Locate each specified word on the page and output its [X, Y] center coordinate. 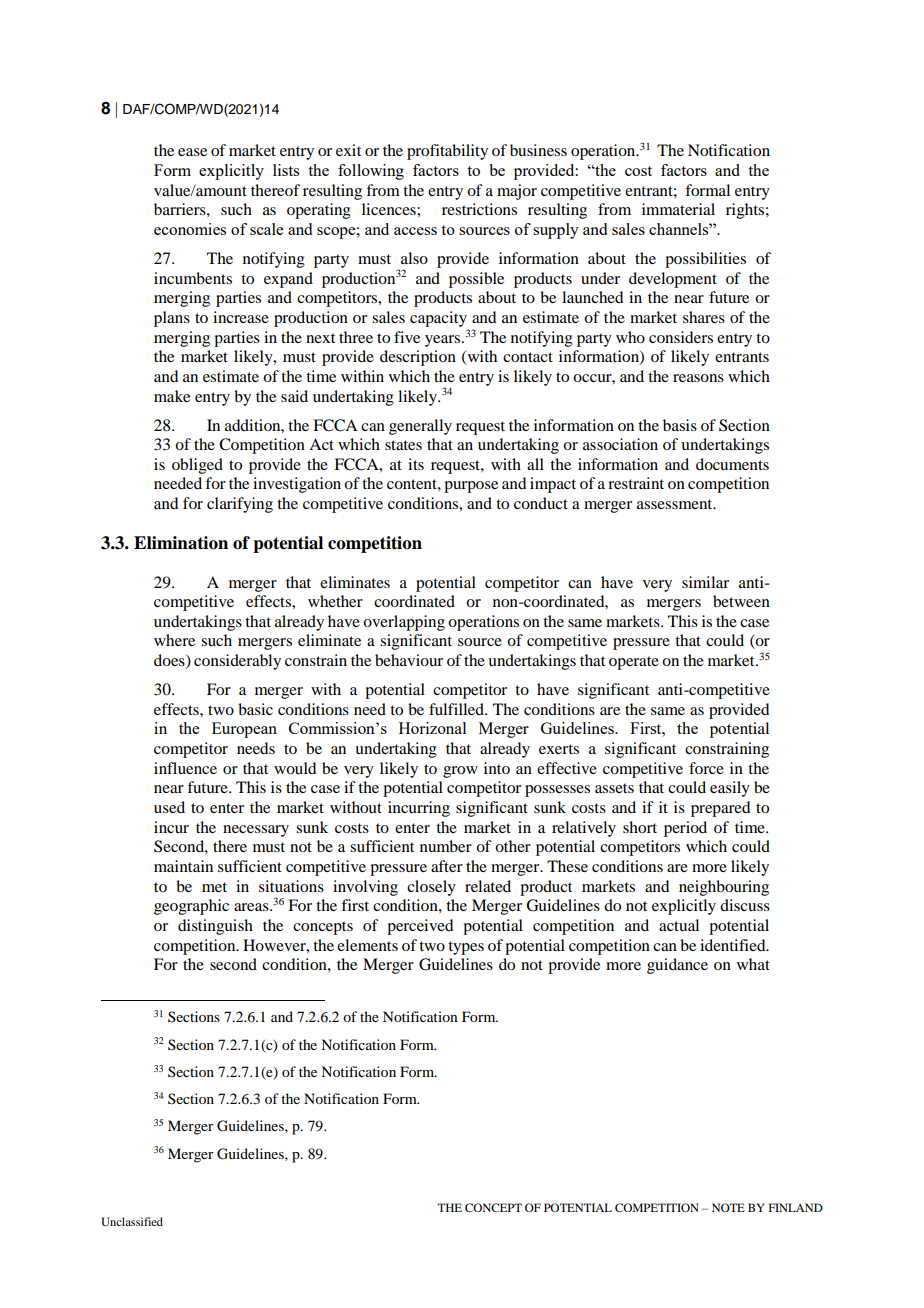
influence [185, 768]
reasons [698, 378]
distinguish [215, 927]
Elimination [181, 543]
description [418, 358]
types [466, 948]
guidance [677, 966]
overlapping [404, 623]
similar [705, 582]
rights [745, 211]
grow [460, 772]
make [172, 396]
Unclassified [132, 1221]
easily [730, 789]
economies [190, 229]
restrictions [479, 209]
